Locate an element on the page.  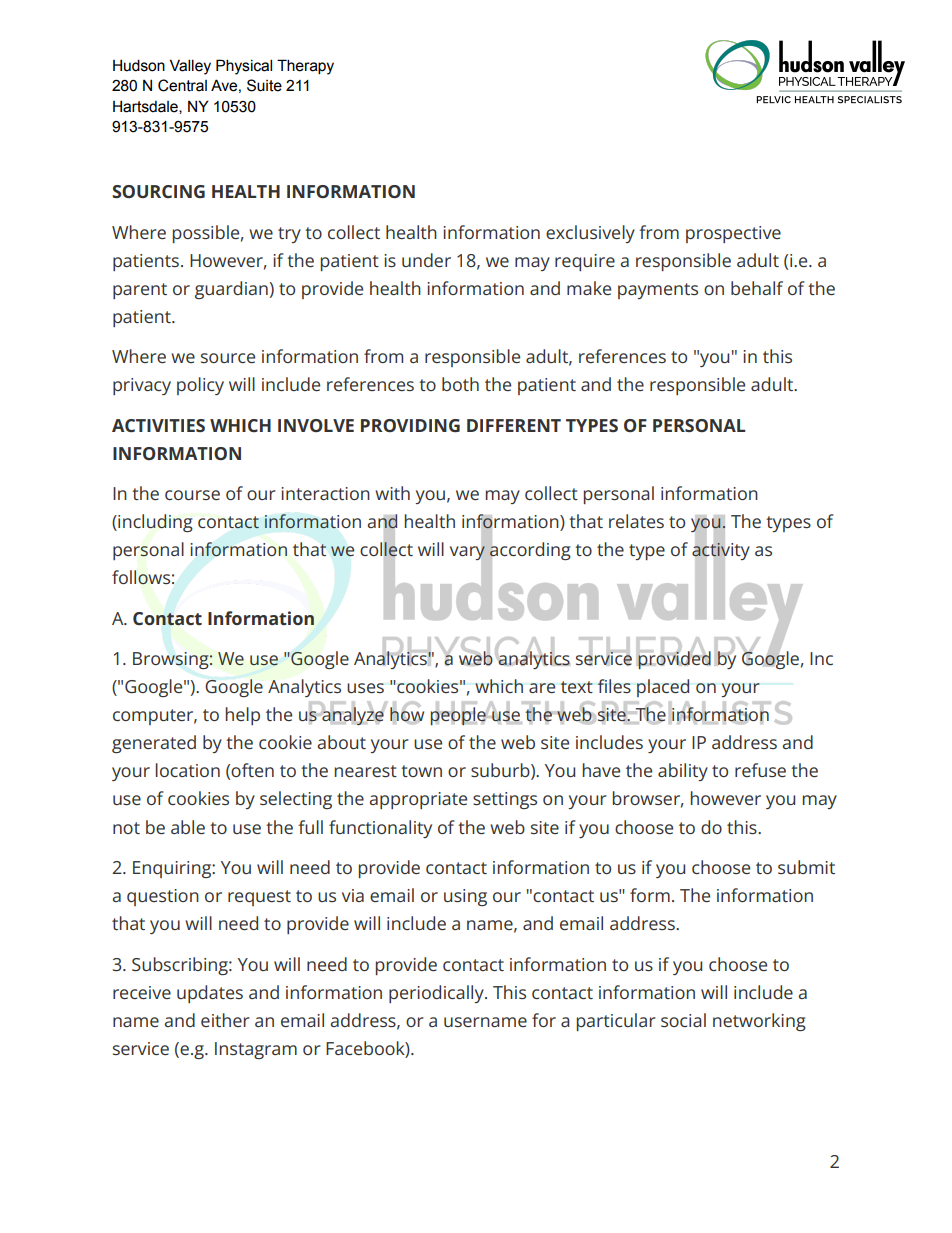
relates is located at coordinates (636, 521).
